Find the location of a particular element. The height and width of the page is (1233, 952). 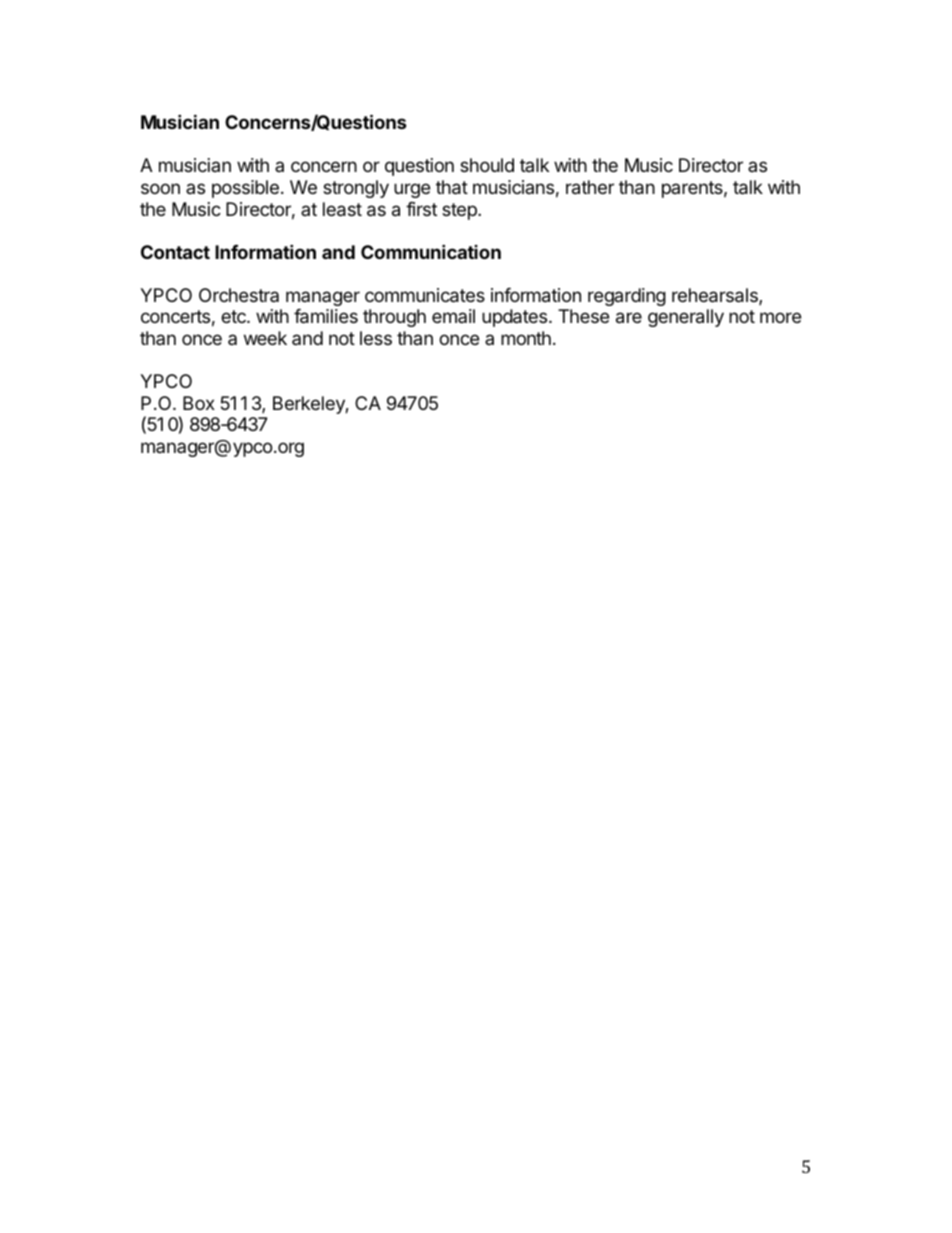

possible is located at coordinates (245, 189).
